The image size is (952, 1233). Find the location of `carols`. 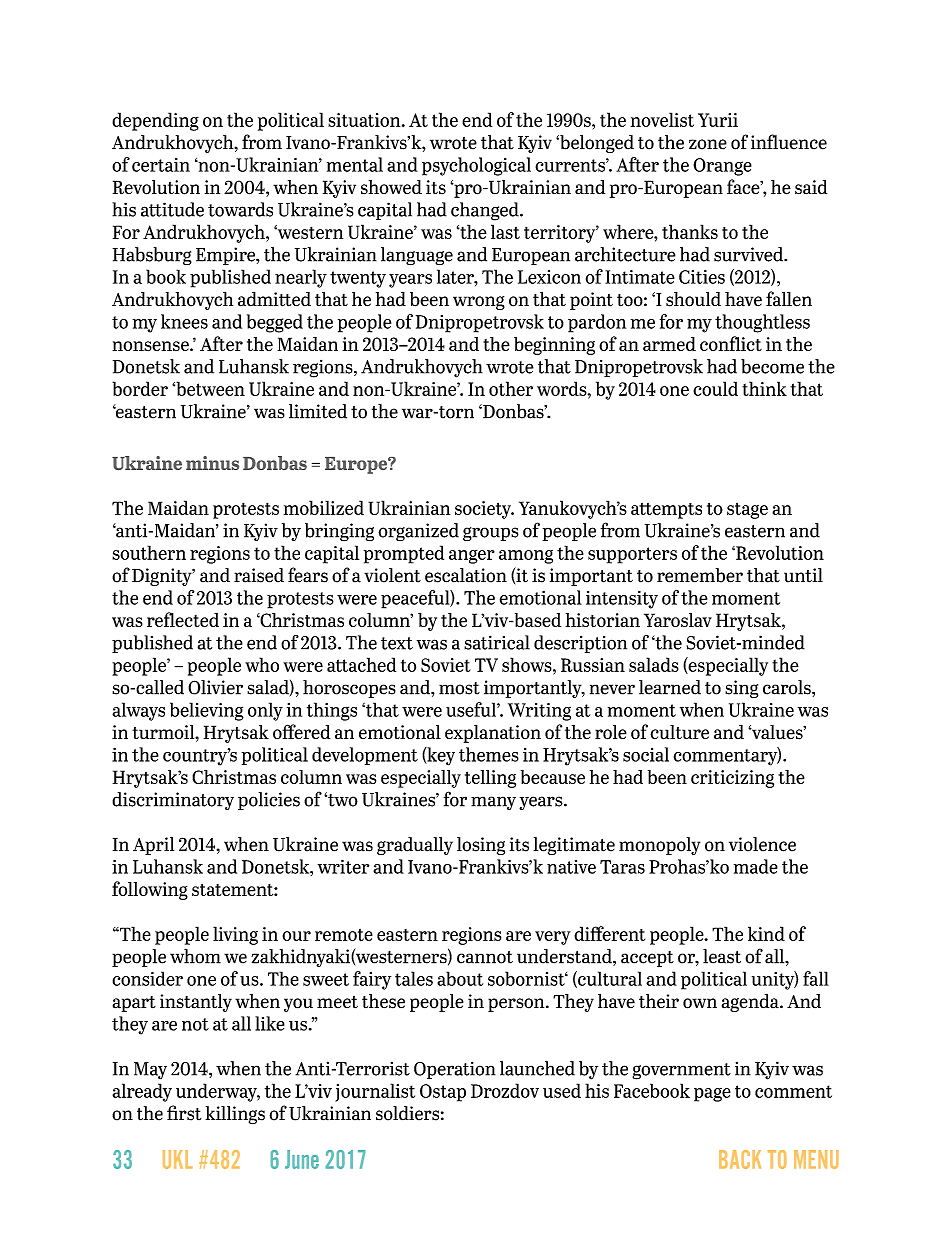

carols is located at coordinates (788, 687).
